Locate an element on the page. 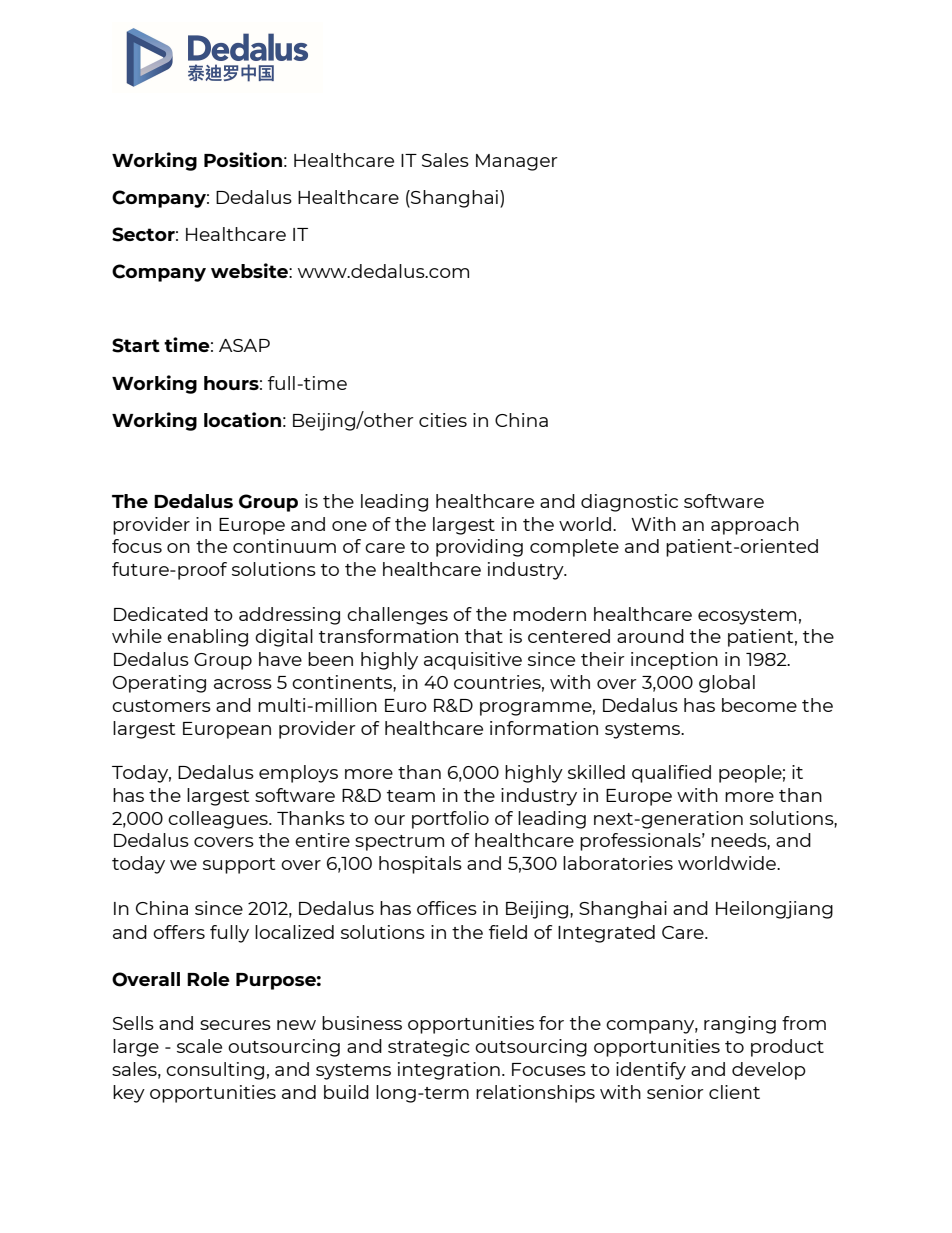 This document has width=952, height=1233. continuum is located at coordinates (284, 546).
